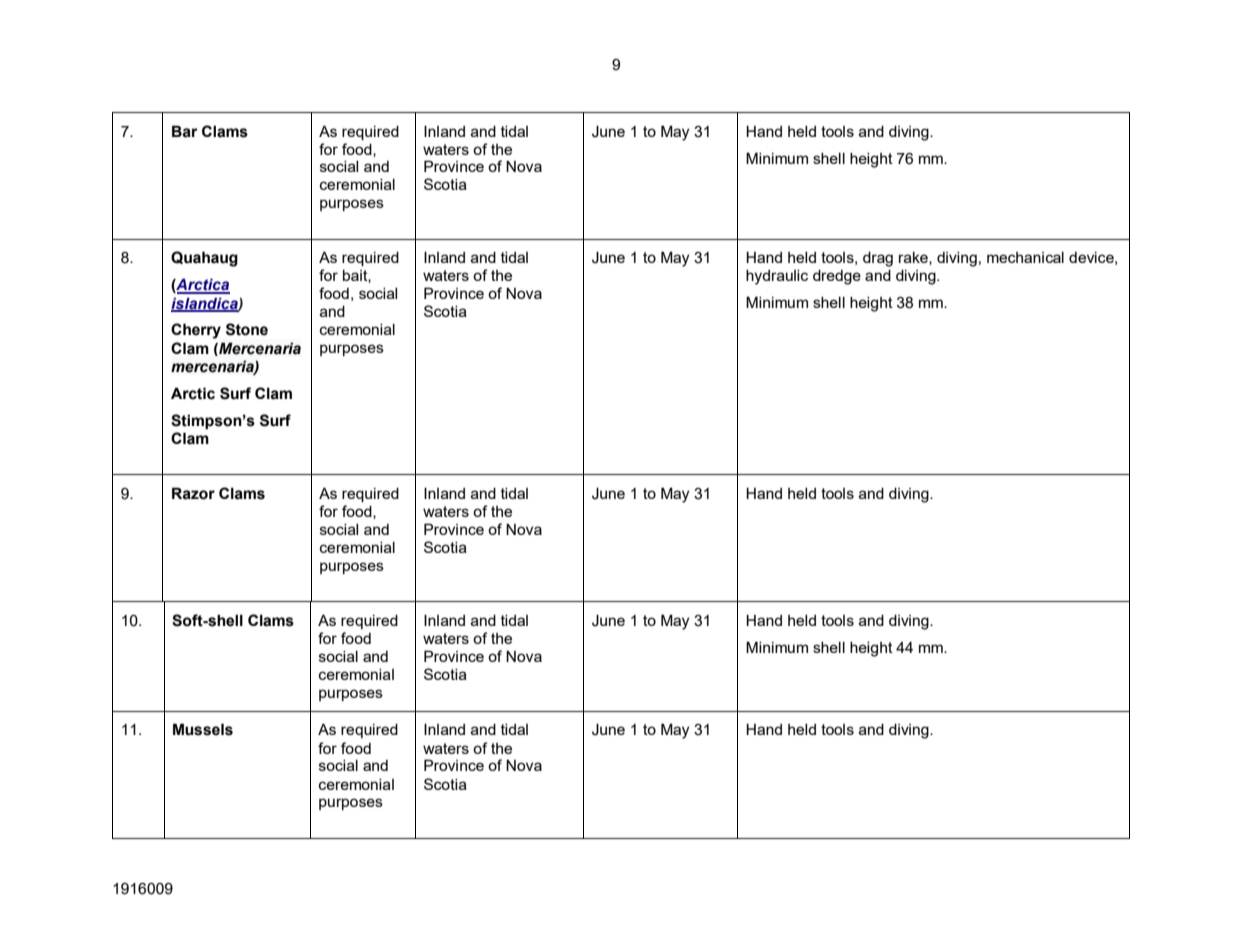  I want to click on dredge, so click(837, 277).
